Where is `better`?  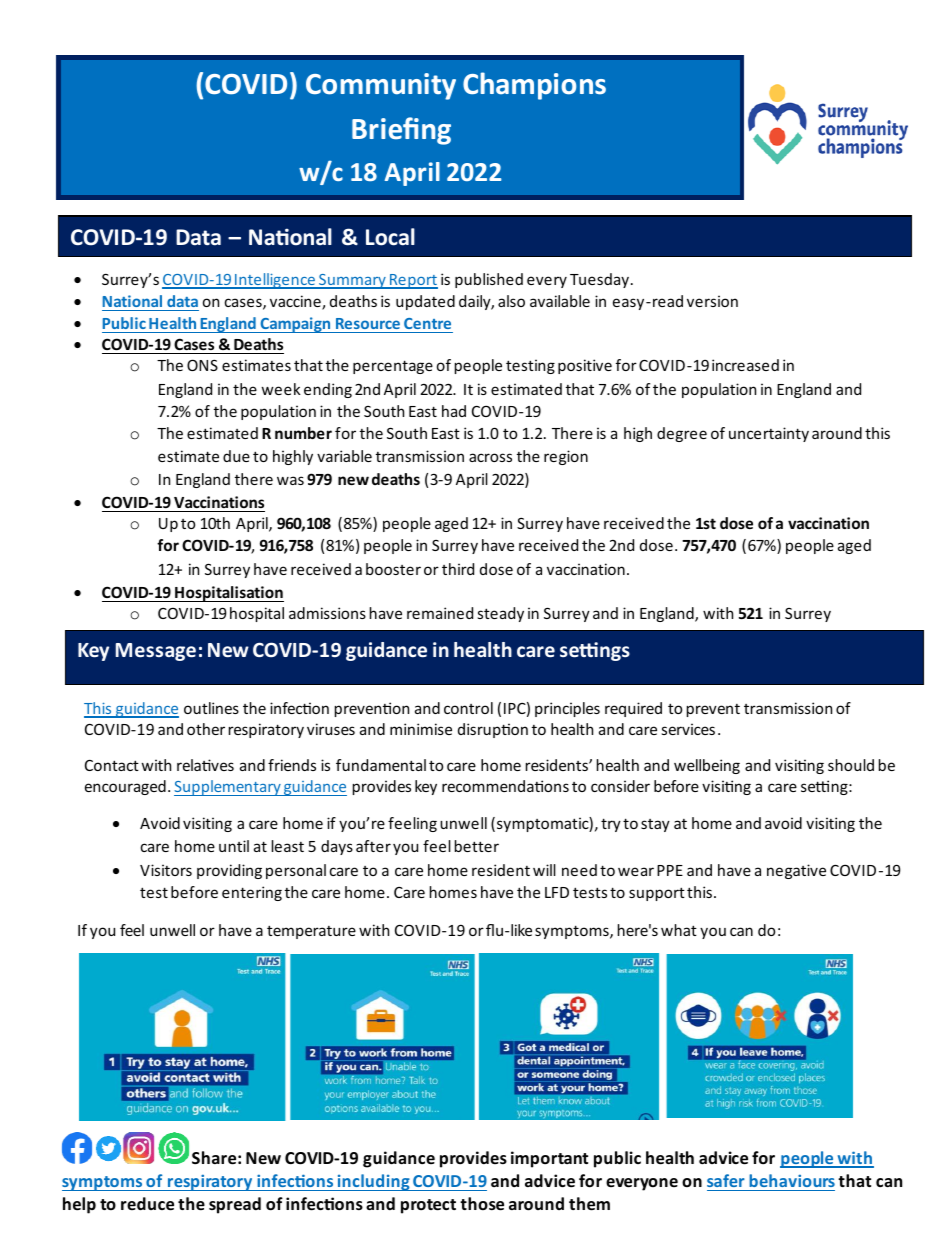
better is located at coordinates (477, 846).
